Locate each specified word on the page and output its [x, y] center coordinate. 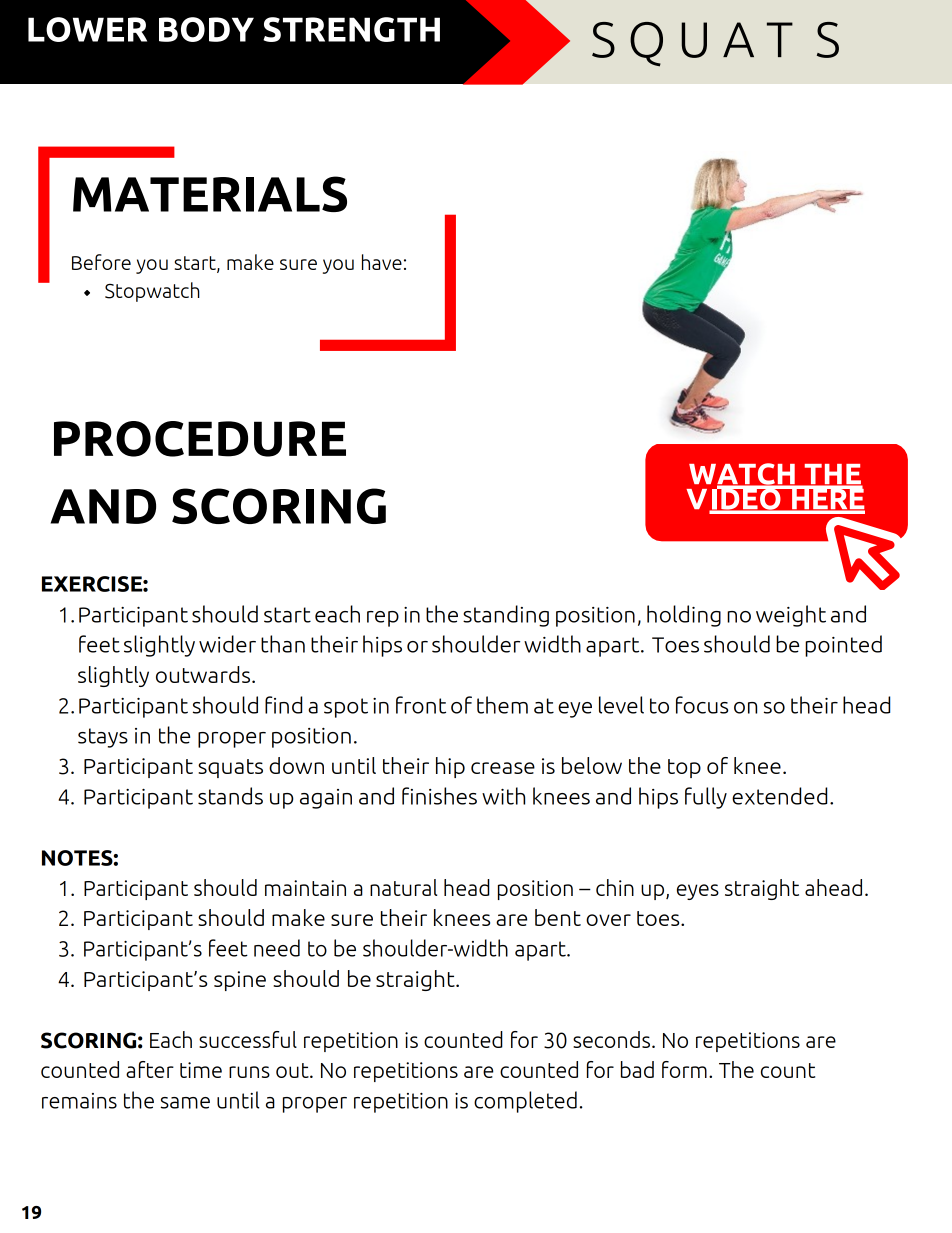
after [150, 1069]
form [684, 1069]
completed [525, 1102]
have [382, 262]
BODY [206, 29]
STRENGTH [351, 29]
